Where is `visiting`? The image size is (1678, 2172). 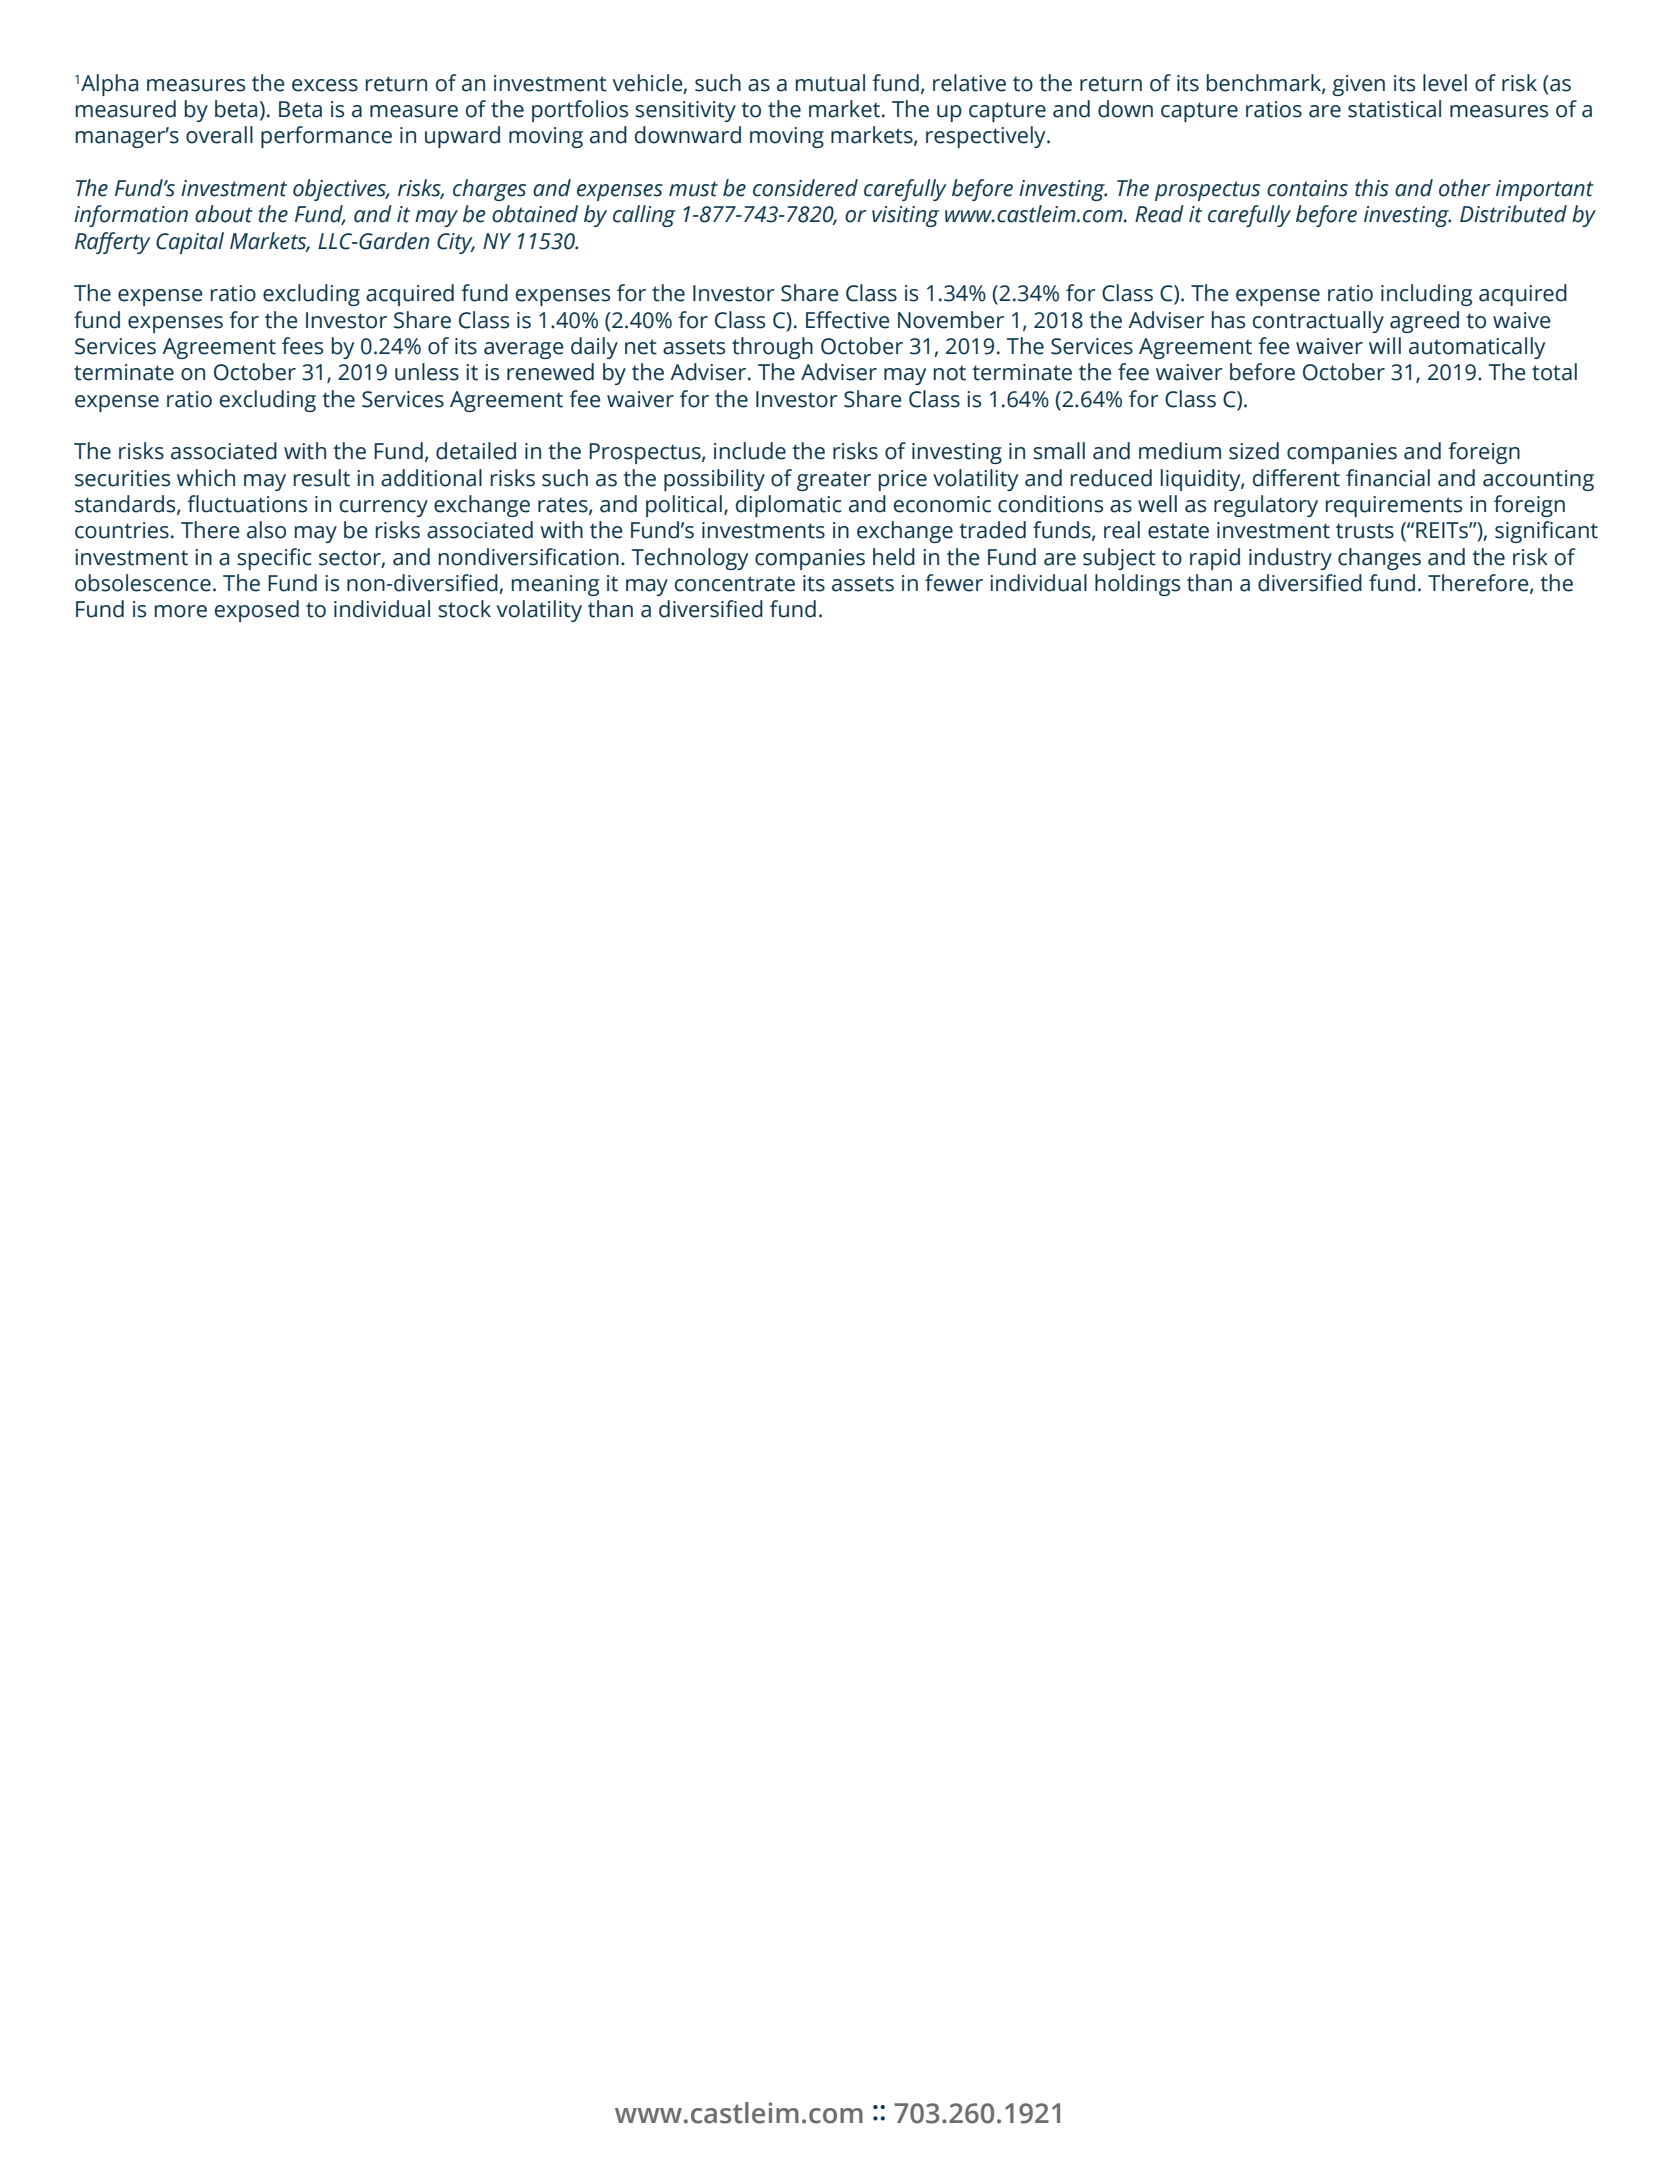
visiting is located at coordinates (905, 216).
